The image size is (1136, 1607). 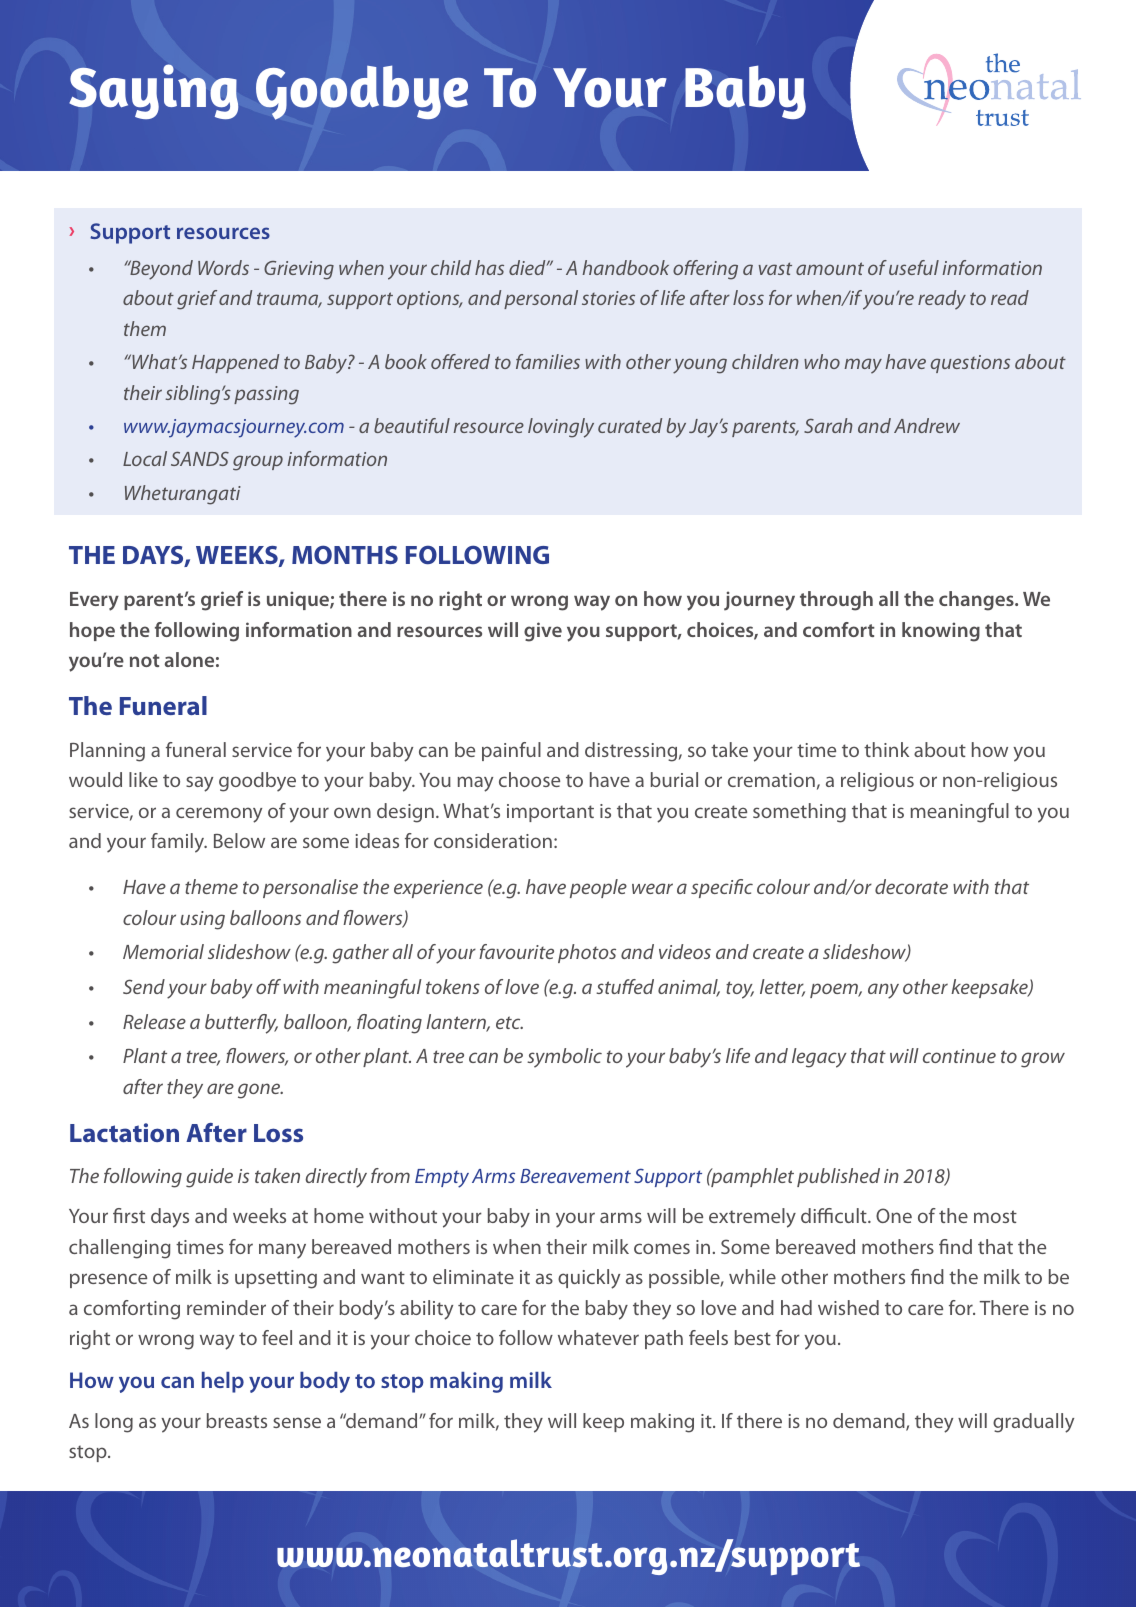 What do you see at coordinates (202, 920) in the image?
I see `using` at bounding box center [202, 920].
